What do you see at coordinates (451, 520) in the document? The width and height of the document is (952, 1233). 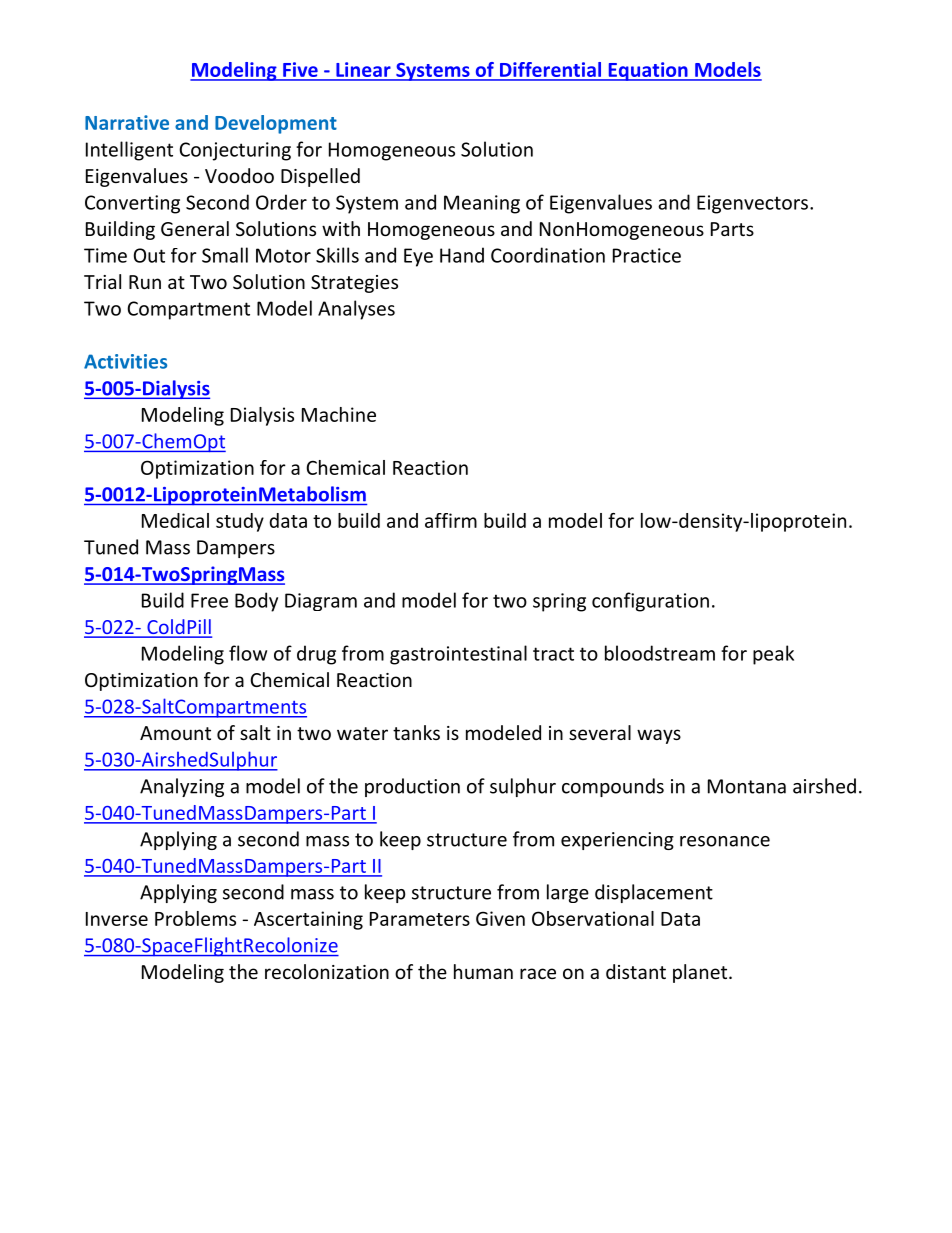 I see `affirm` at bounding box center [451, 520].
